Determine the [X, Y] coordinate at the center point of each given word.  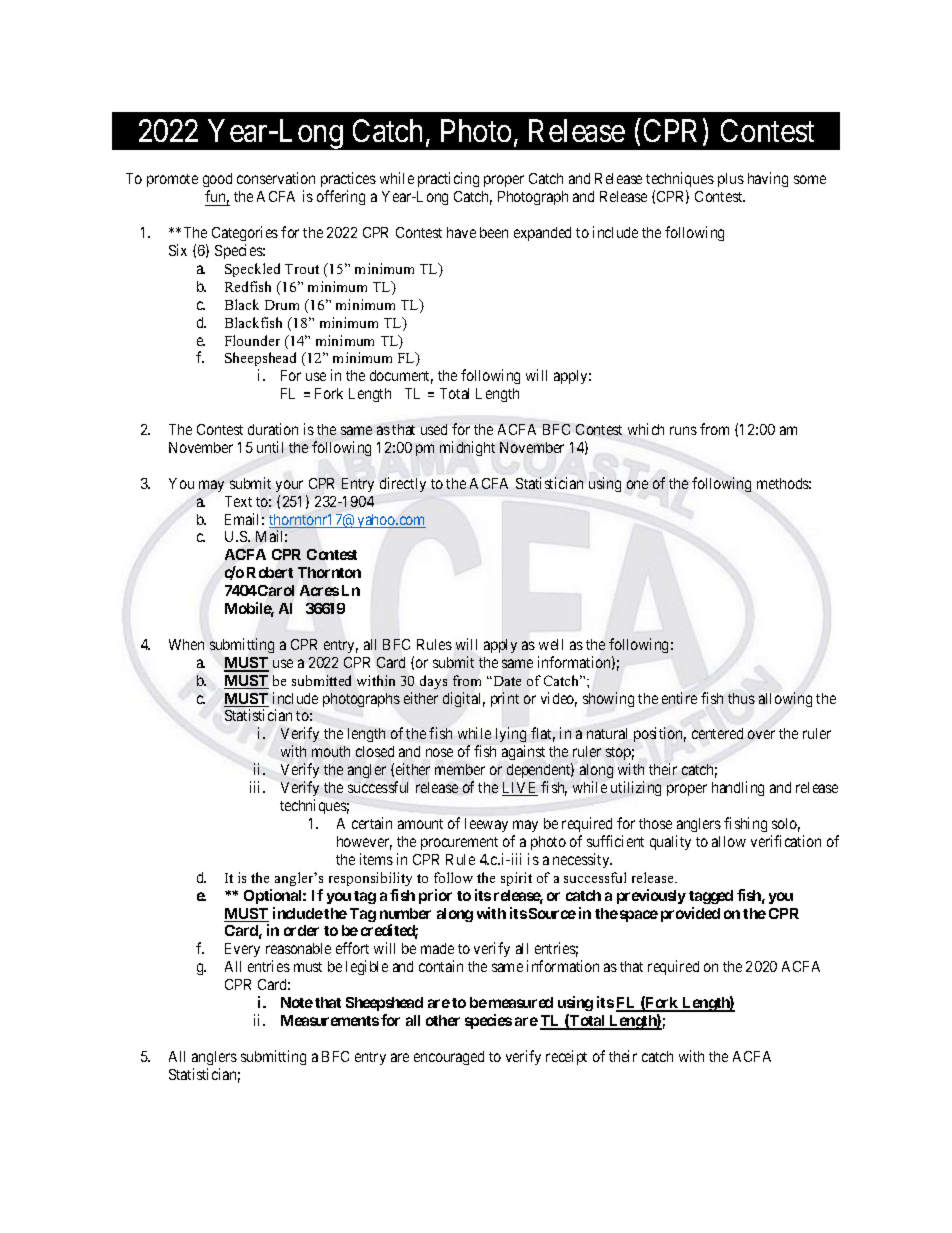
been [494, 232]
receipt [566, 1057]
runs [683, 430]
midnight [467, 448]
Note [297, 1002]
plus [731, 180]
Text [238, 501]
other [443, 1020]
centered [717, 733]
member [460, 769]
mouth [331, 751]
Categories [245, 233]
